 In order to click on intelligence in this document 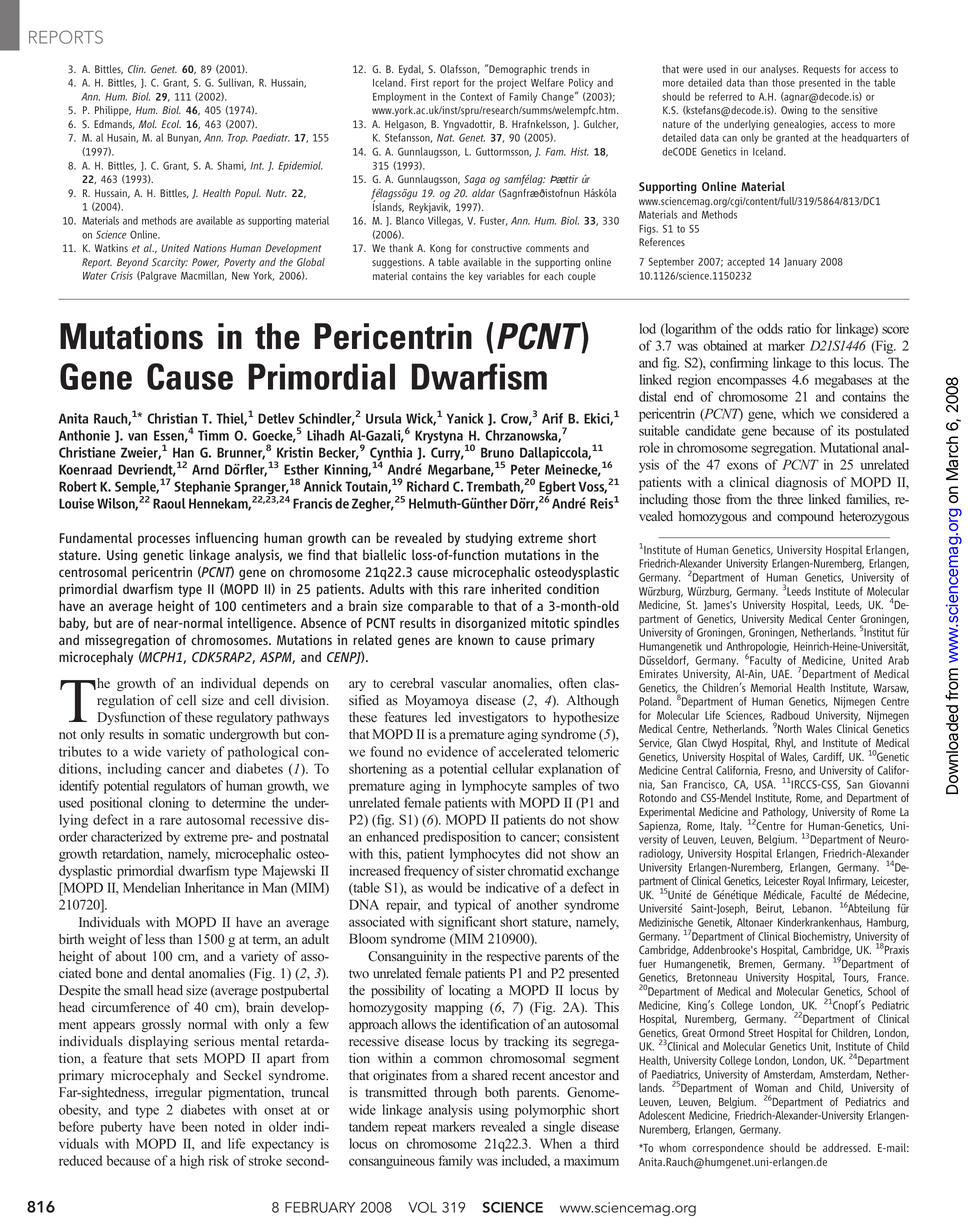, I will do `click(261, 624)`.
